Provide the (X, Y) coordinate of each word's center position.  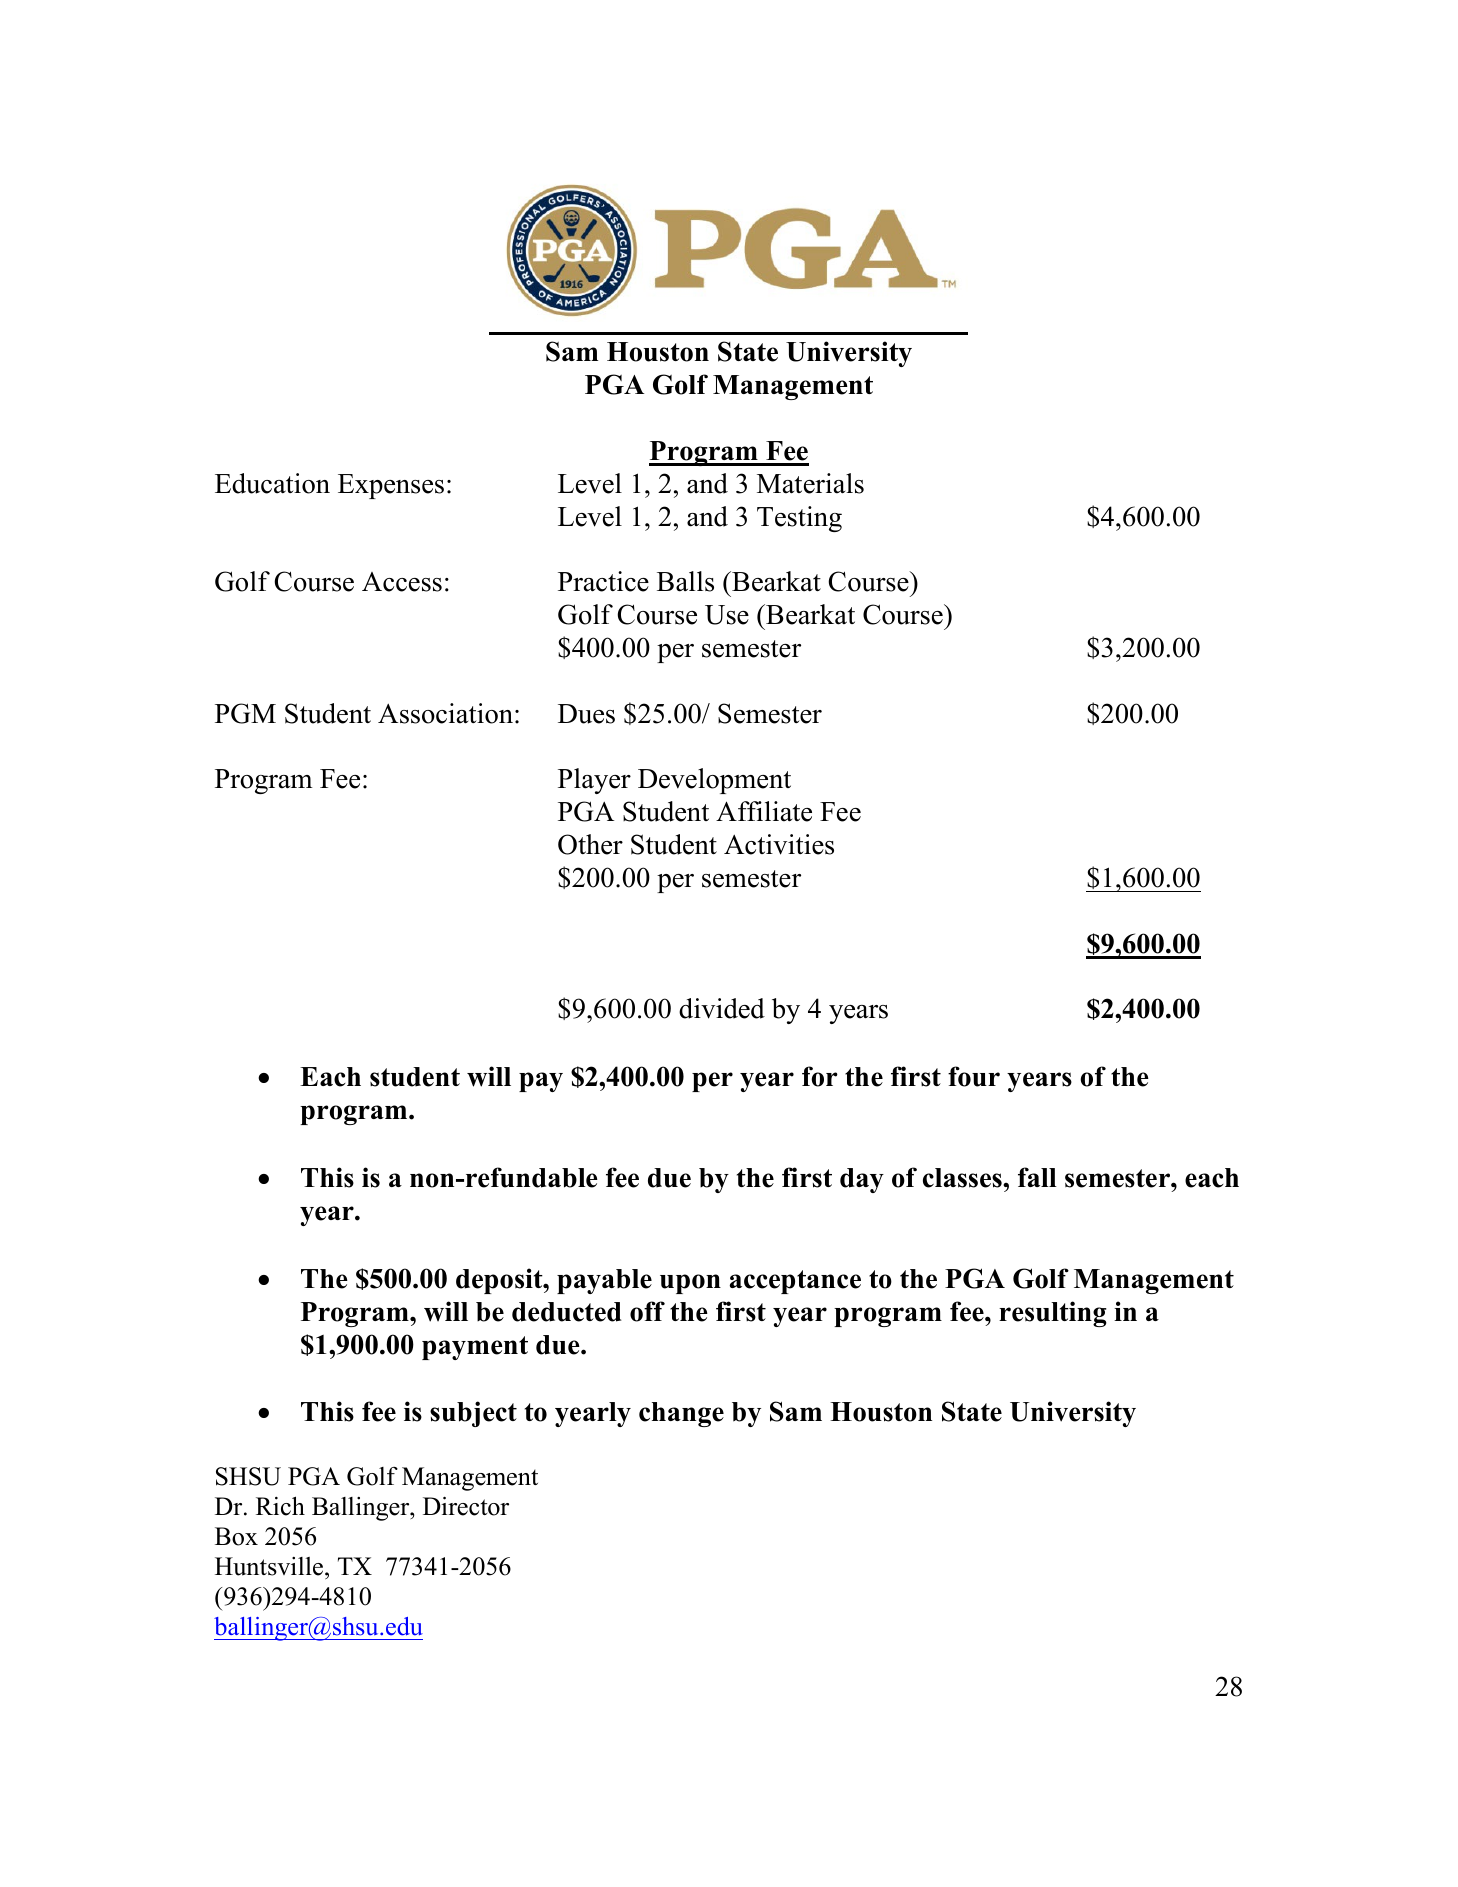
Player (594, 781)
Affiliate (764, 811)
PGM (245, 713)
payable (604, 1281)
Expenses (391, 486)
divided (722, 1008)
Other (590, 844)
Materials (810, 483)
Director (466, 1506)
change (681, 1414)
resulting (1053, 1314)
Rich (280, 1506)
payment (475, 1348)
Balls (685, 581)
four (974, 1076)
